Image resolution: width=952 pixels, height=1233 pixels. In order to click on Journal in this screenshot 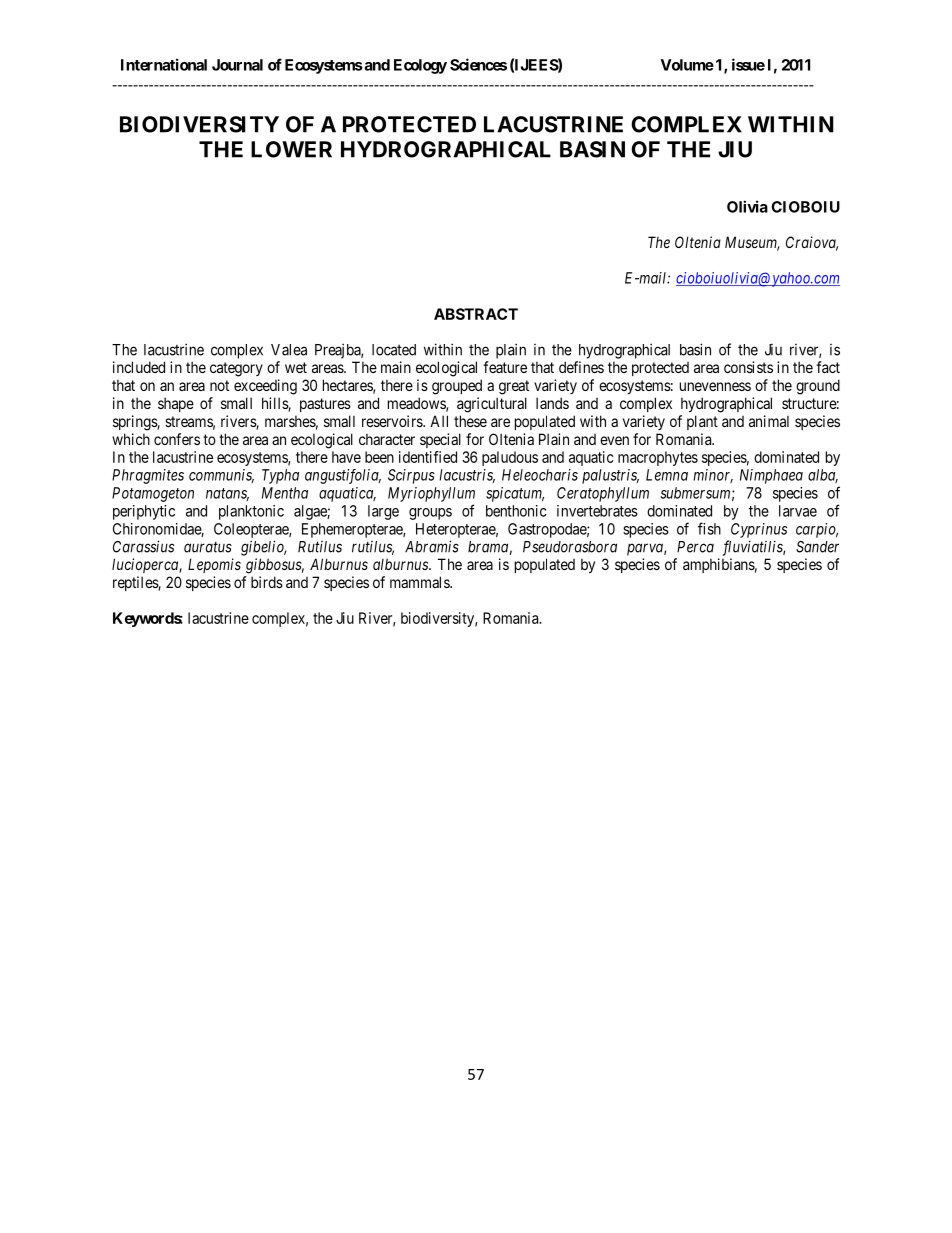, I will do `click(237, 65)`.
